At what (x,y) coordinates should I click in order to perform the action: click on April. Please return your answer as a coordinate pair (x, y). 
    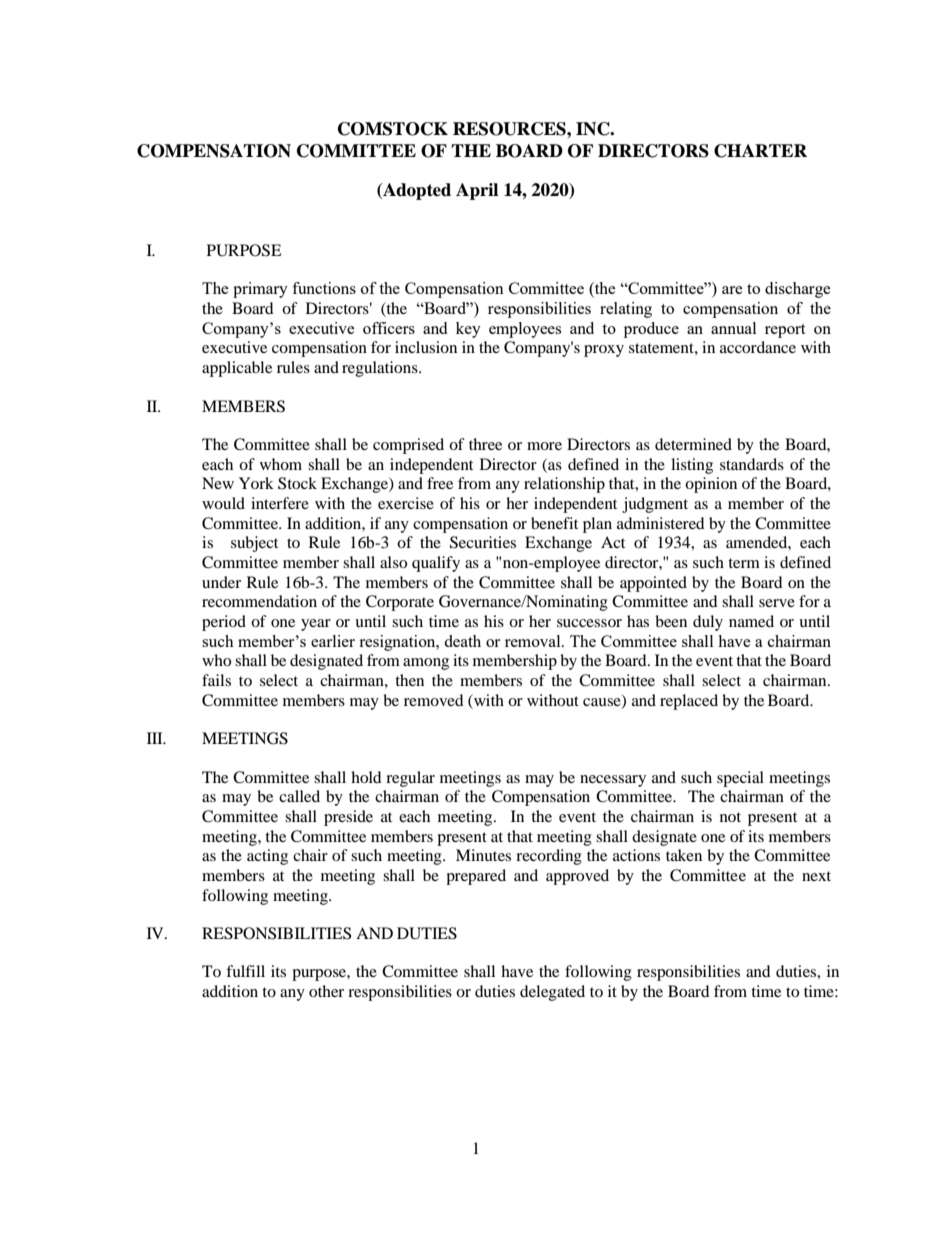
    Looking at the image, I should click on (477, 191).
